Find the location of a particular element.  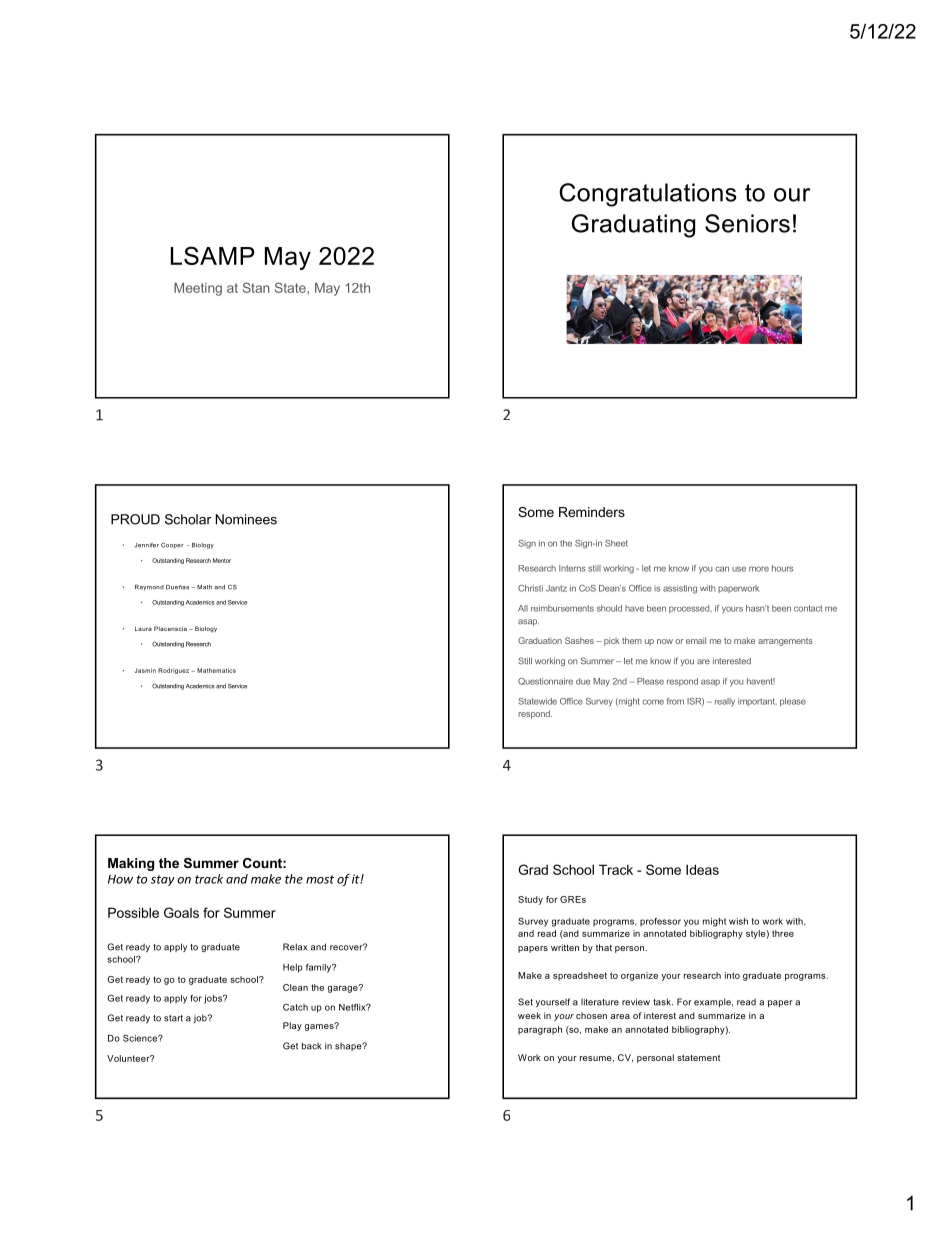

Meeting is located at coordinates (198, 289).
